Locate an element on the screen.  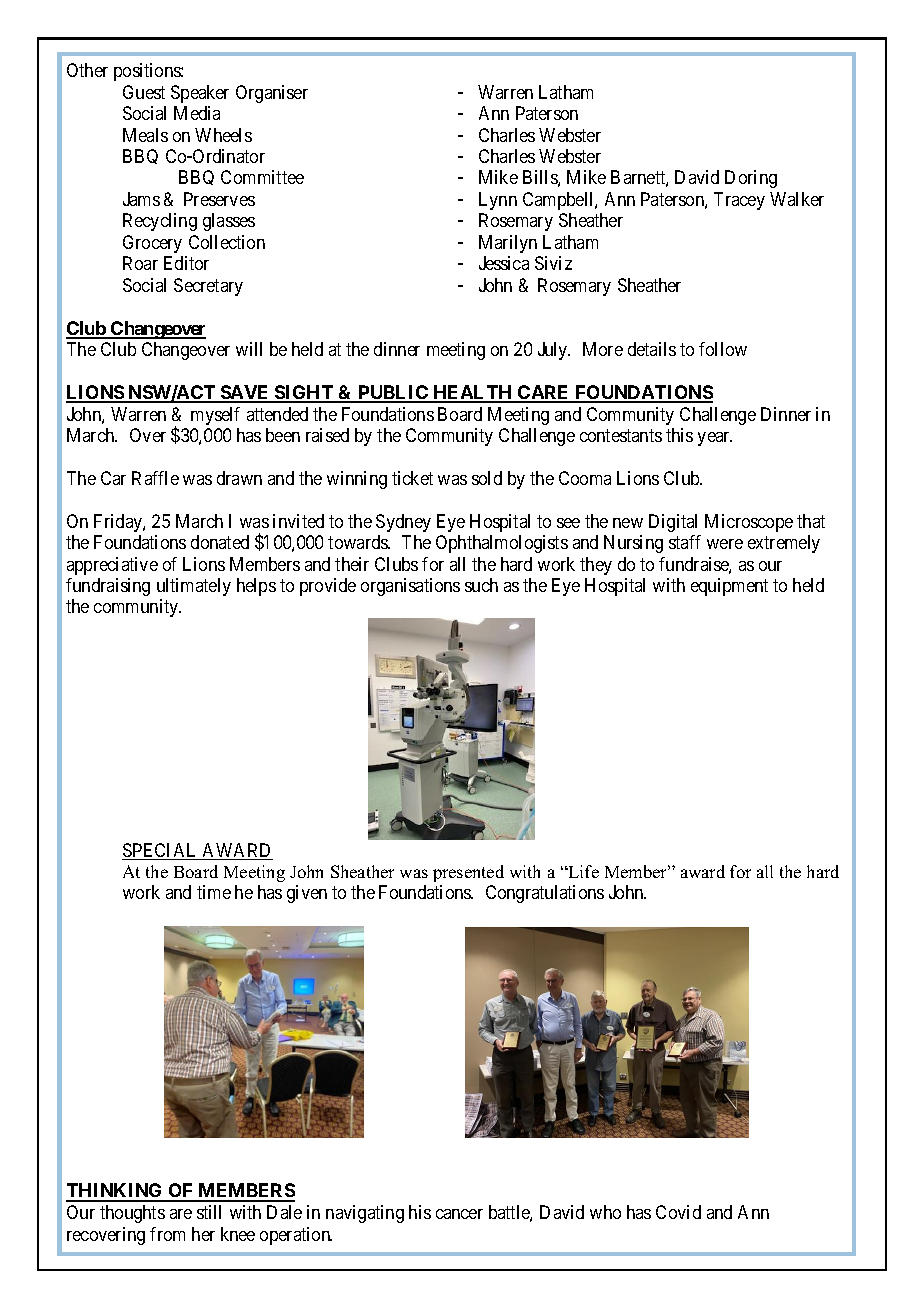
ultimately is located at coordinates (194, 587).
